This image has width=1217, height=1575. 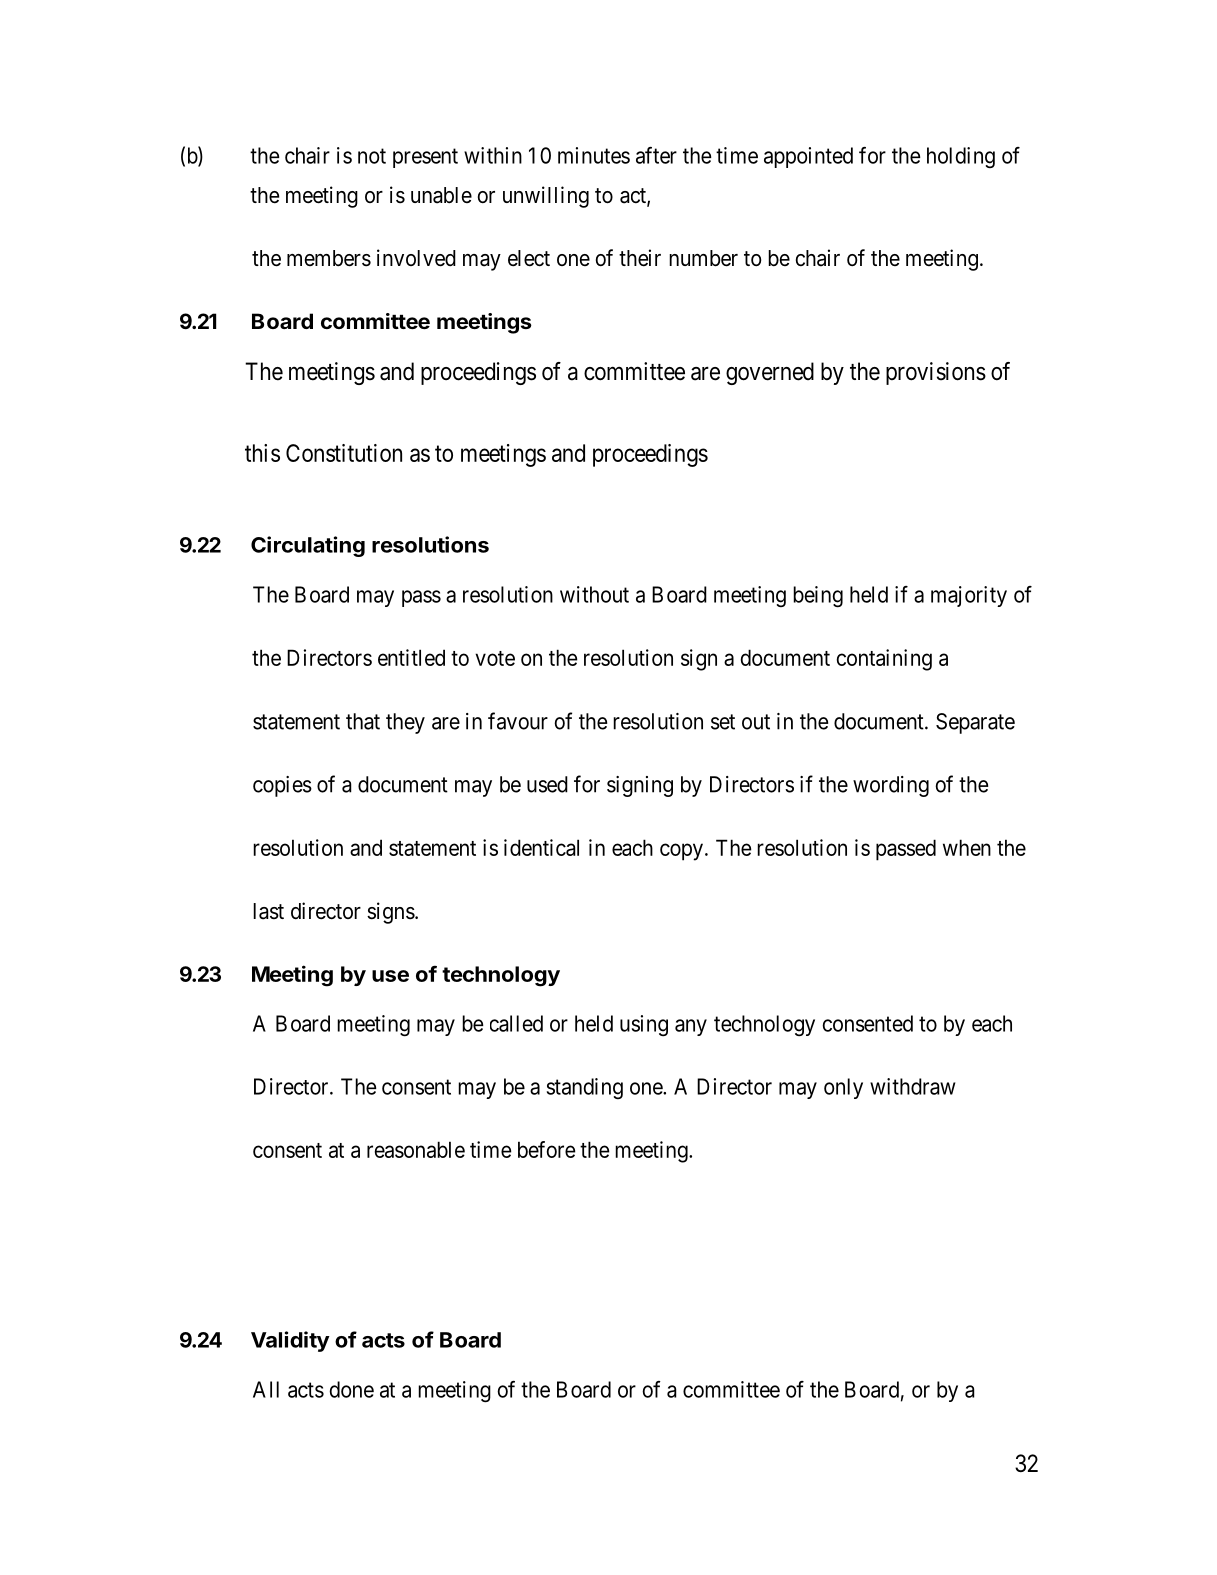 What do you see at coordinates (912, 1086) in the image?
I see `withdraw` at bounding box center [912, 1086].
